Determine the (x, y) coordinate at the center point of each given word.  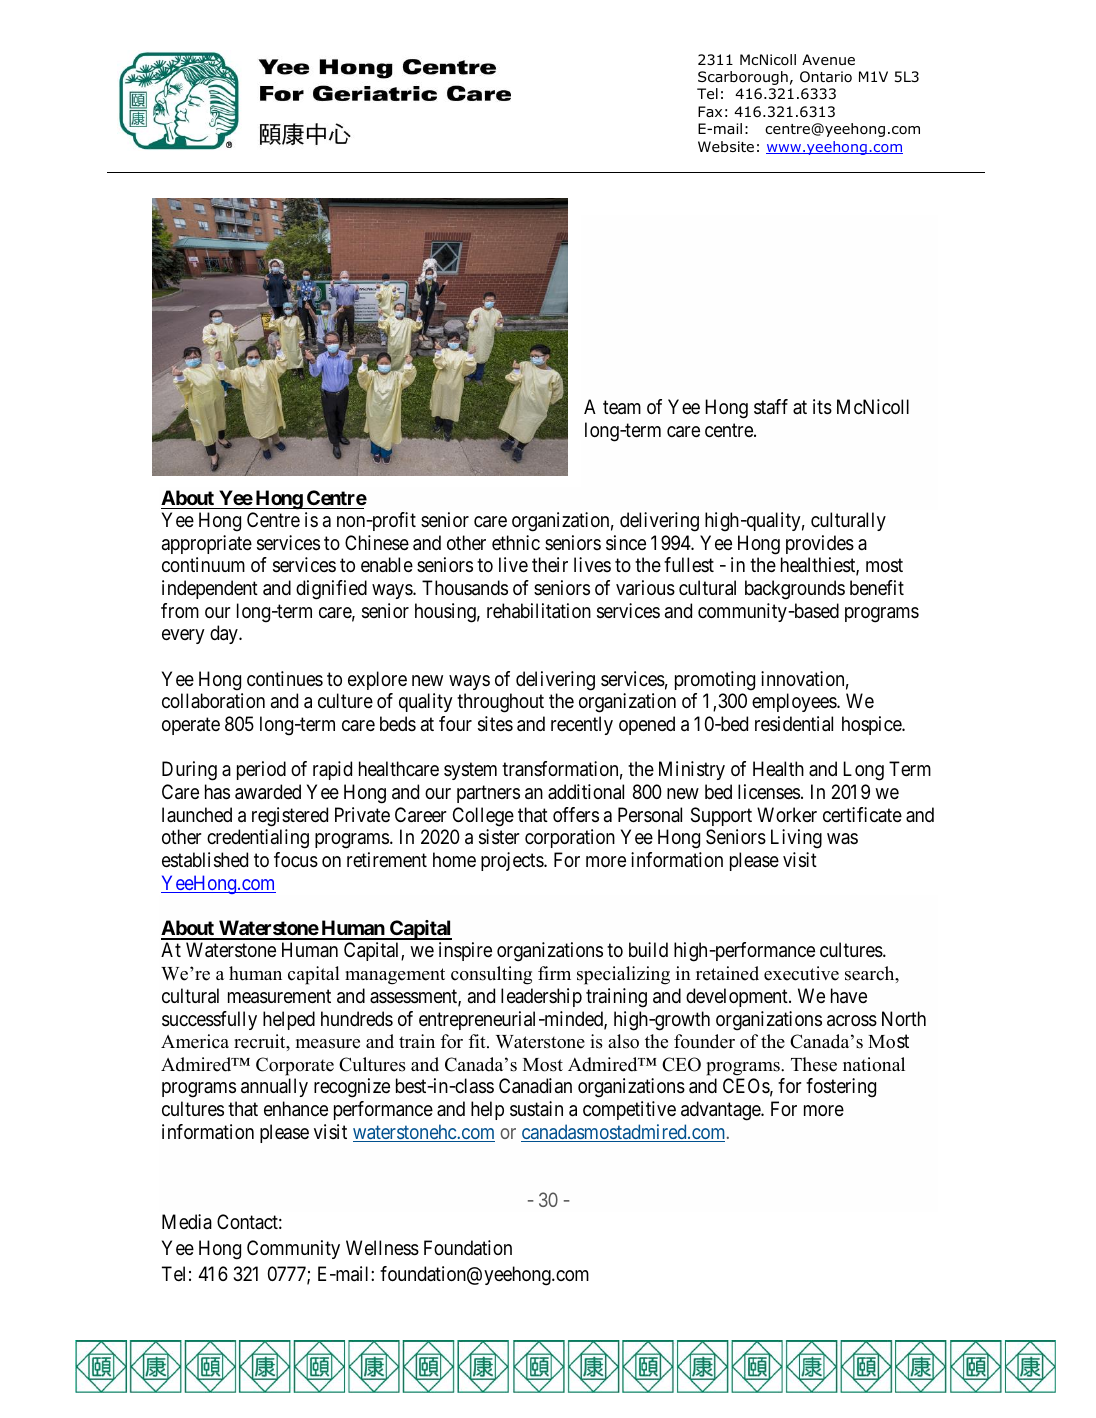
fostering (841, 1088)
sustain (536, 1109)
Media (187, 1222)
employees (795, 702)
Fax (710, 111)
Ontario (826, 76)
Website (726, 146)
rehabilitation (539, 611)
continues (285, 678)
